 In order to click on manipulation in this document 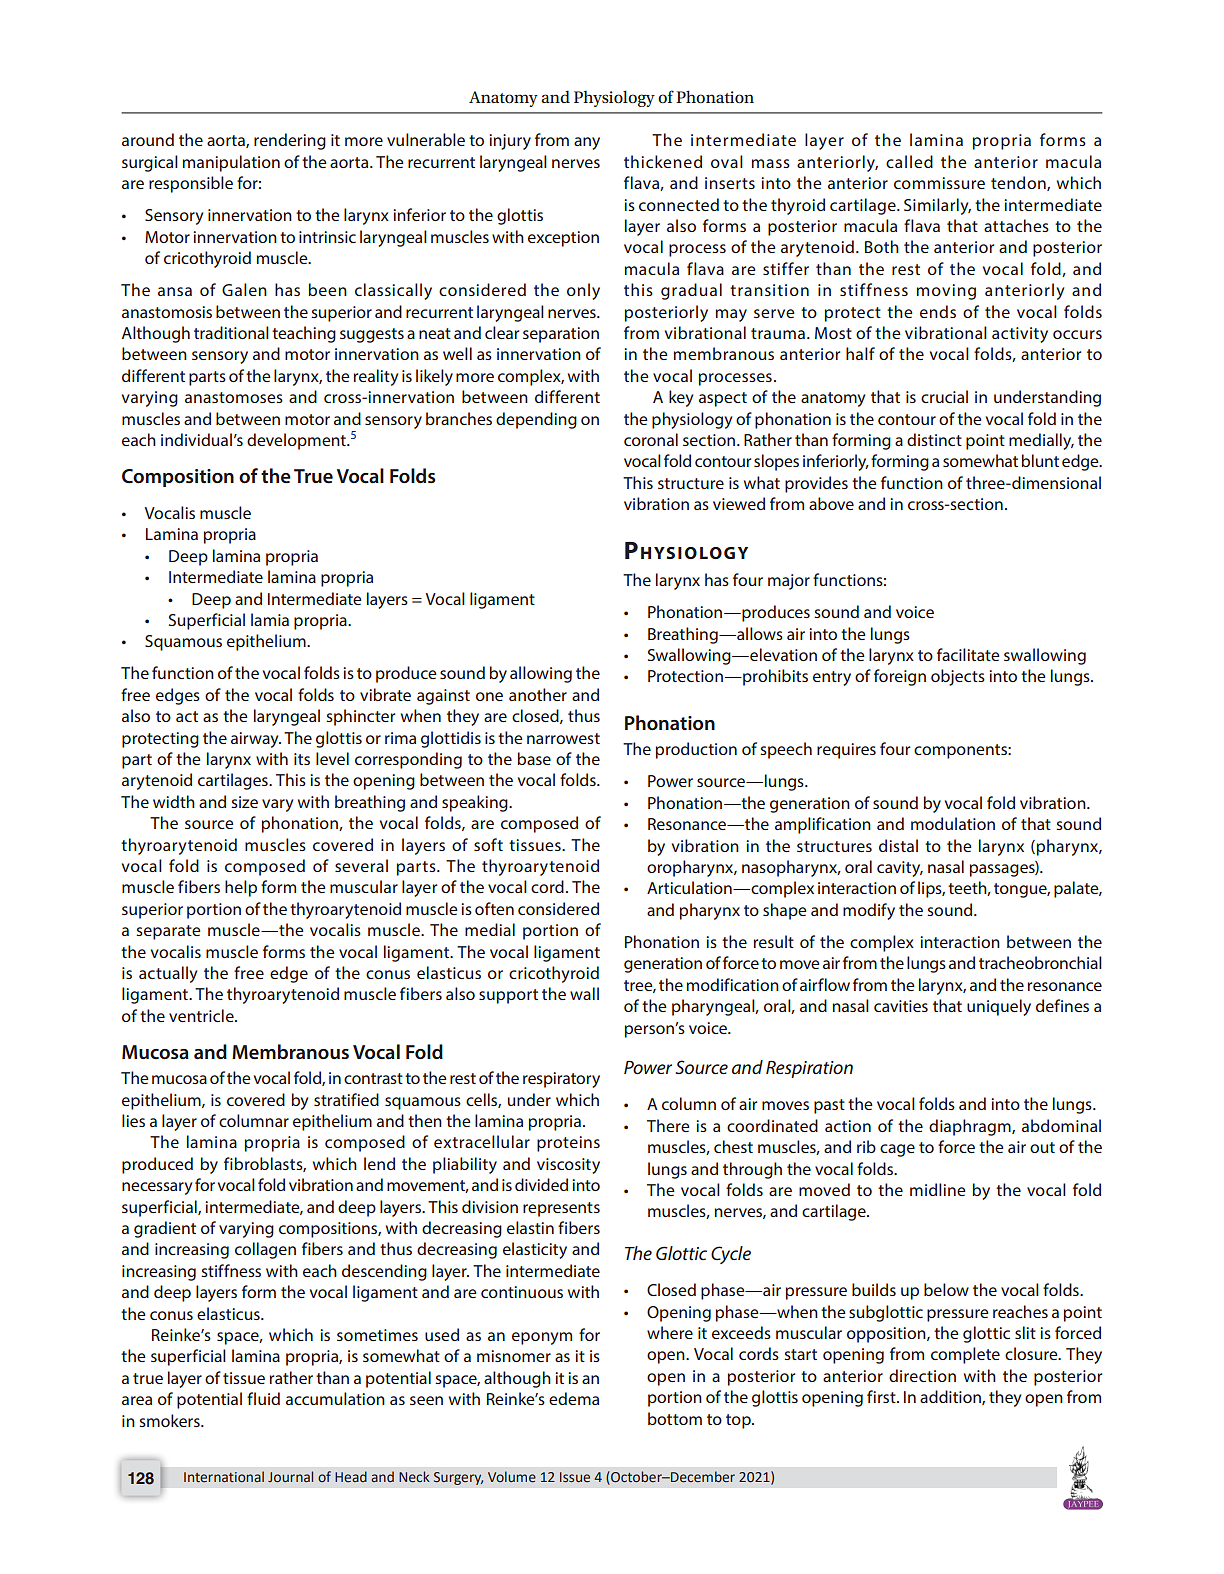, I will do `click(231, 163)`.
